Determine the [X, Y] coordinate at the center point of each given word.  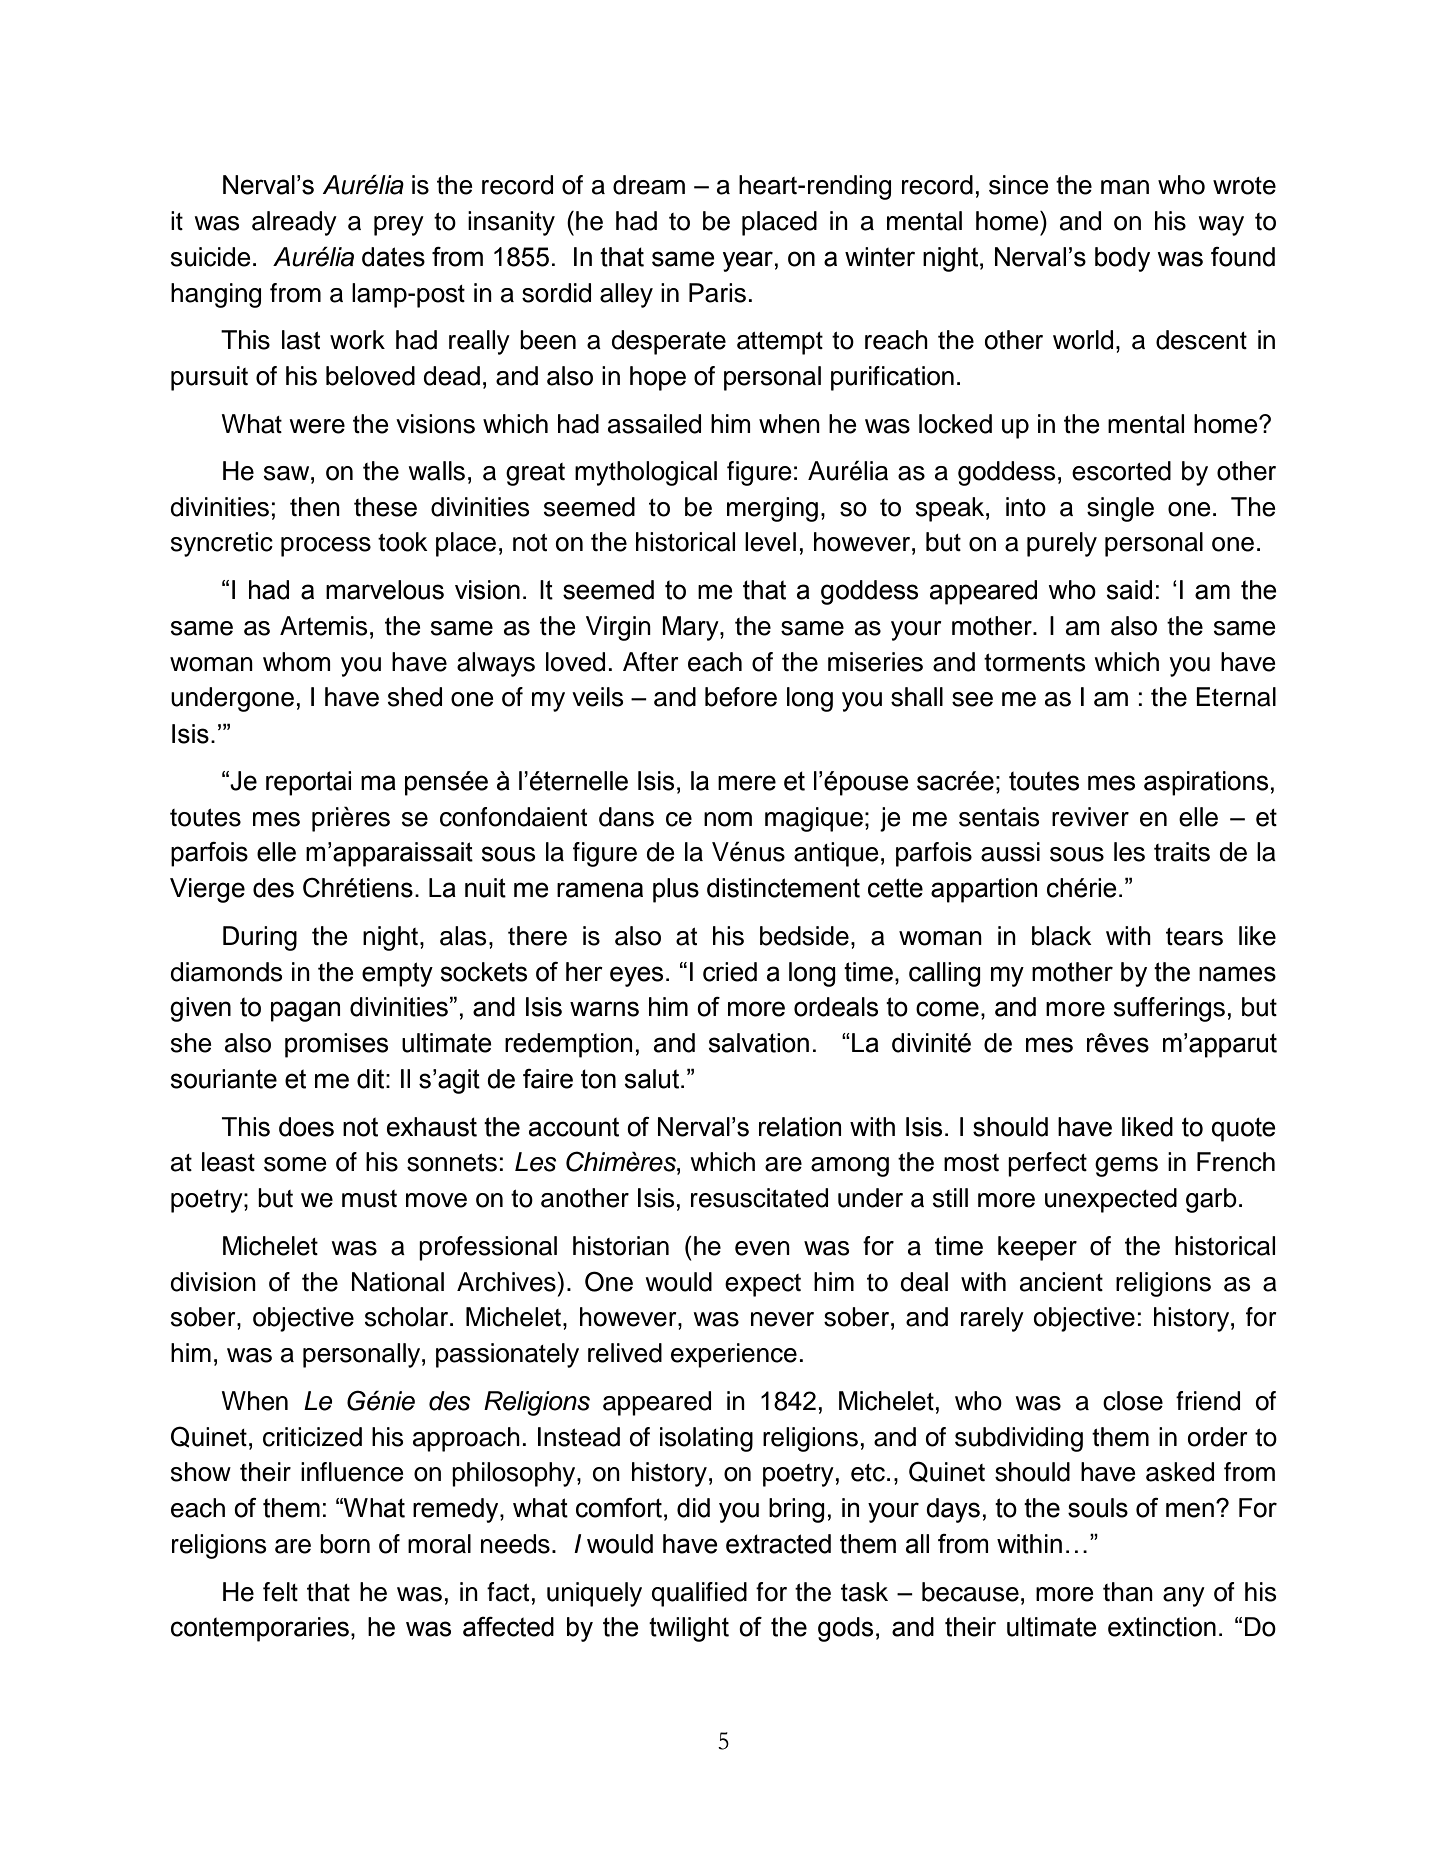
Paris [717, 293]
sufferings [1169, 1009]
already [294, 223]
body [1122, 259]
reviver [1090, 817]
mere [747, 783]
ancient [1061, 1282]
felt [280, 1592]
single [1120, 509]
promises [336, 1045]
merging [772, 509]
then [315, 507]
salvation [759, 1043]
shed [415, 697]
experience [734, 1355]
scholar [408, 1317]
